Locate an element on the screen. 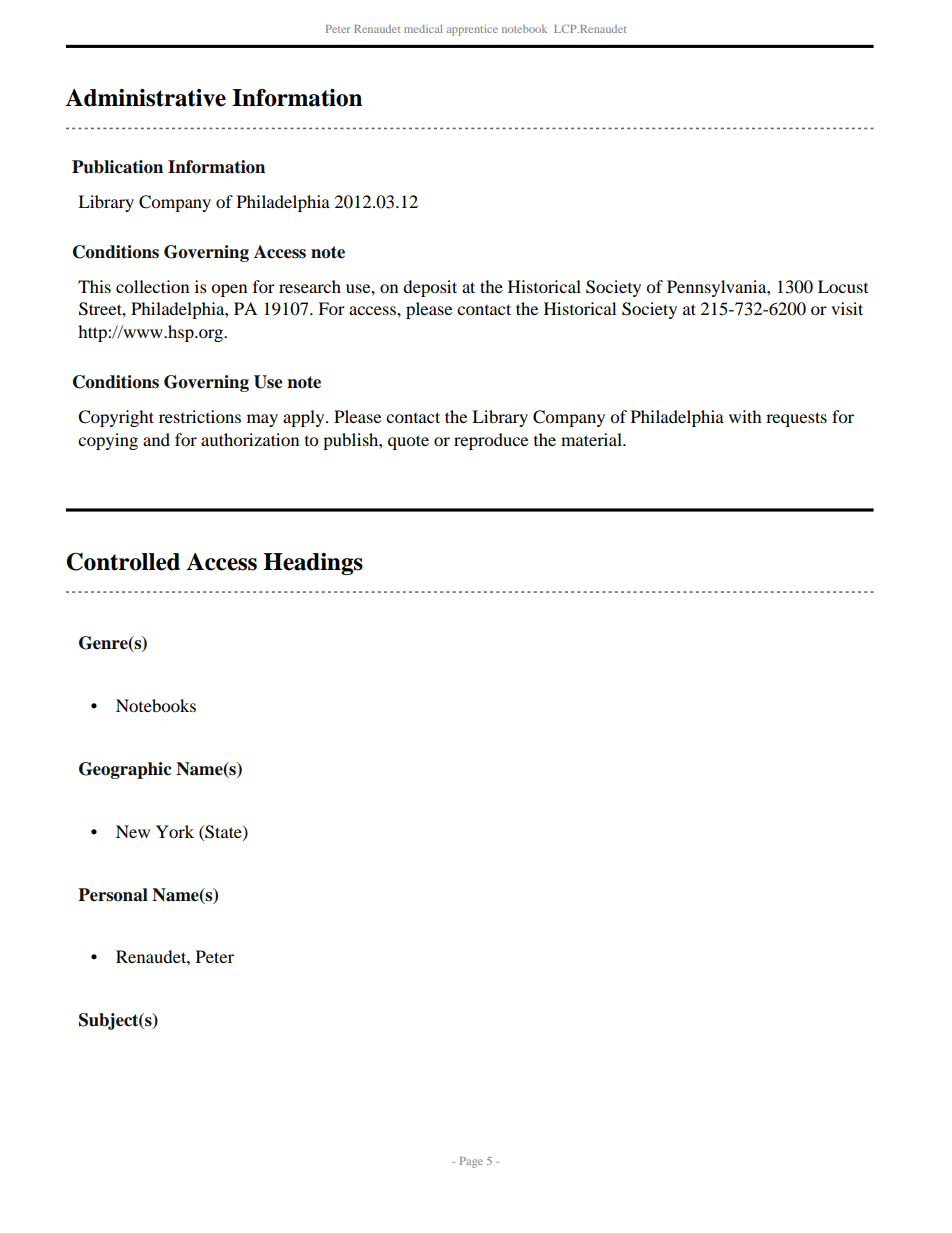 This screenshot has height=1233, width=952. Locust is located at coordinates (843, 286).
